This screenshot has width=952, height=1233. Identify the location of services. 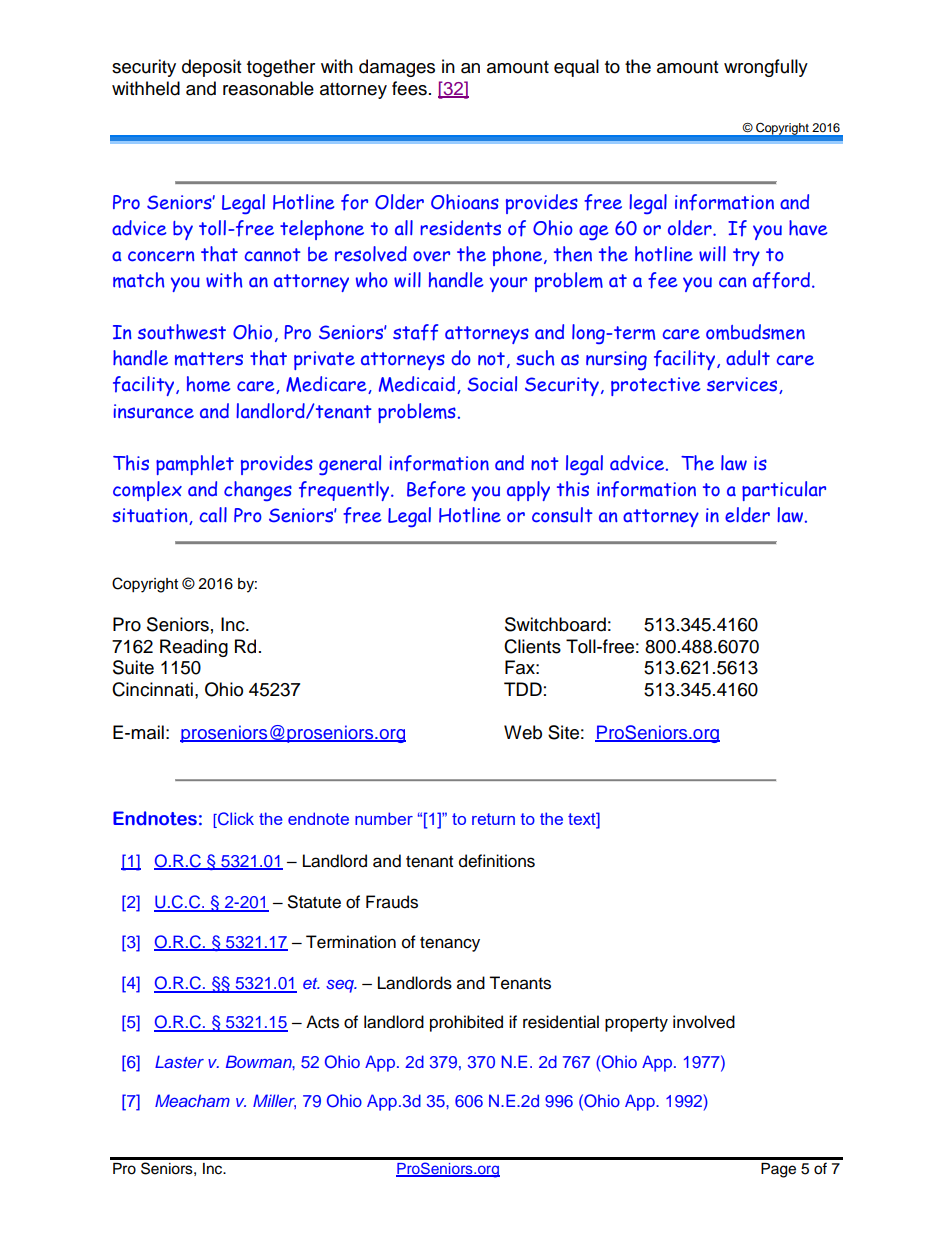
(743, 385).
